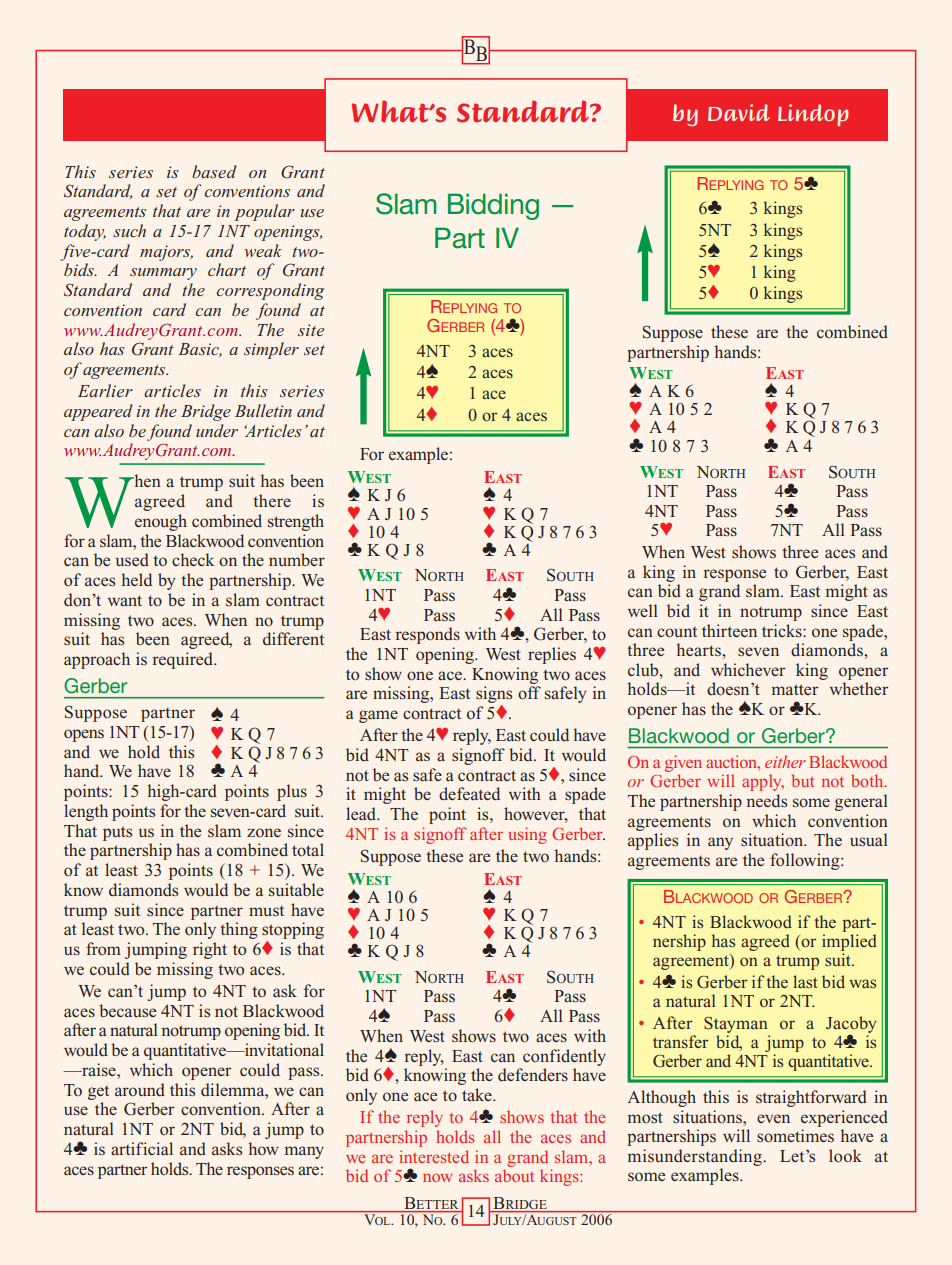 Image resolution: width=952 pixels, height=1265 pixels. I want to click on David, so click(739, 112).
